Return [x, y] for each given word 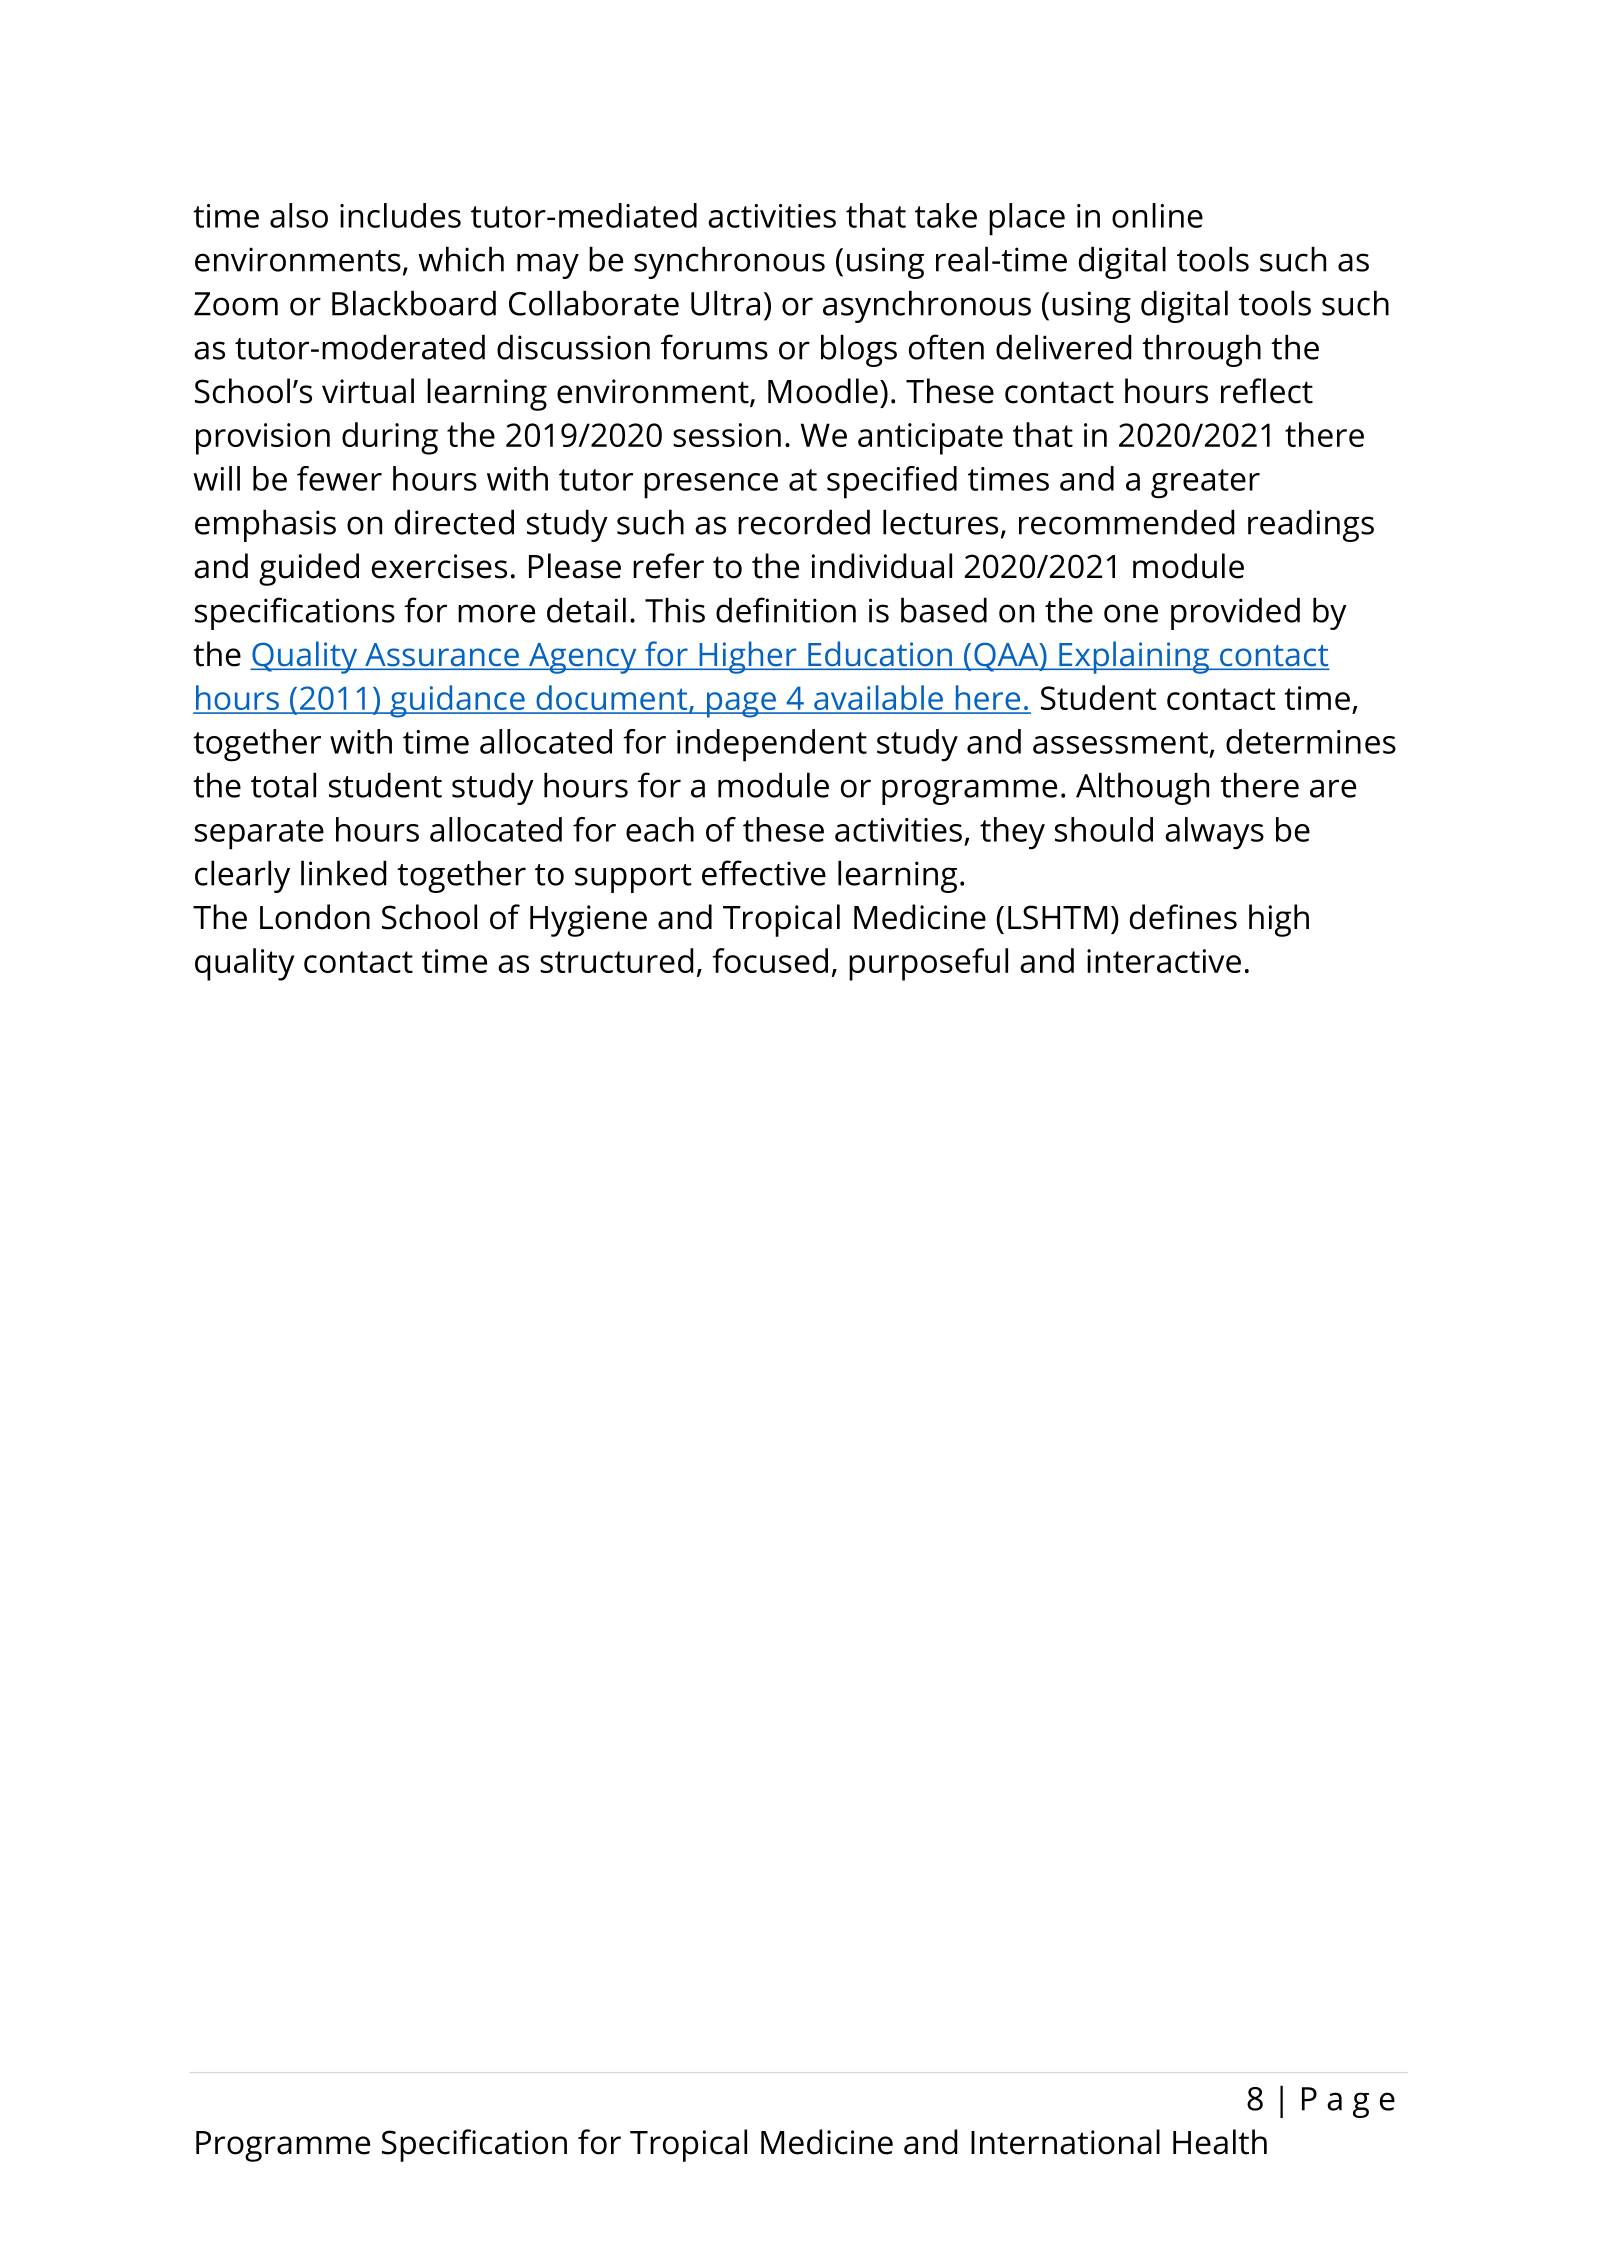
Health [1220, 2142]
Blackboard [414, 303]
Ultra [725, 303]
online [1157, 215]
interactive [1164, 961]
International [1065, 2142]
